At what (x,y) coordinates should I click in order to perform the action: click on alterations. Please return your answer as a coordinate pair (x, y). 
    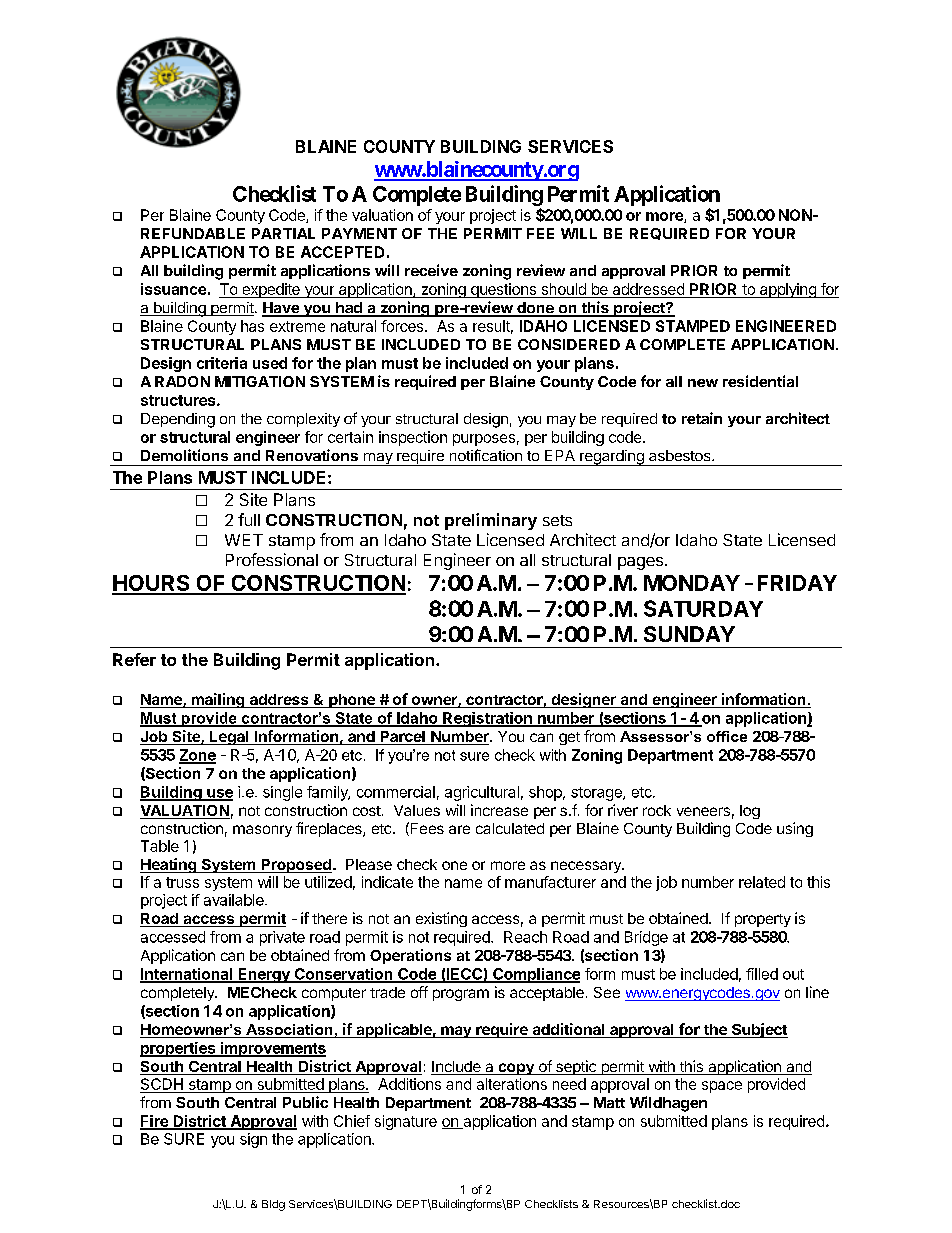
    Looking at the image, I should click on (512, 1084).
